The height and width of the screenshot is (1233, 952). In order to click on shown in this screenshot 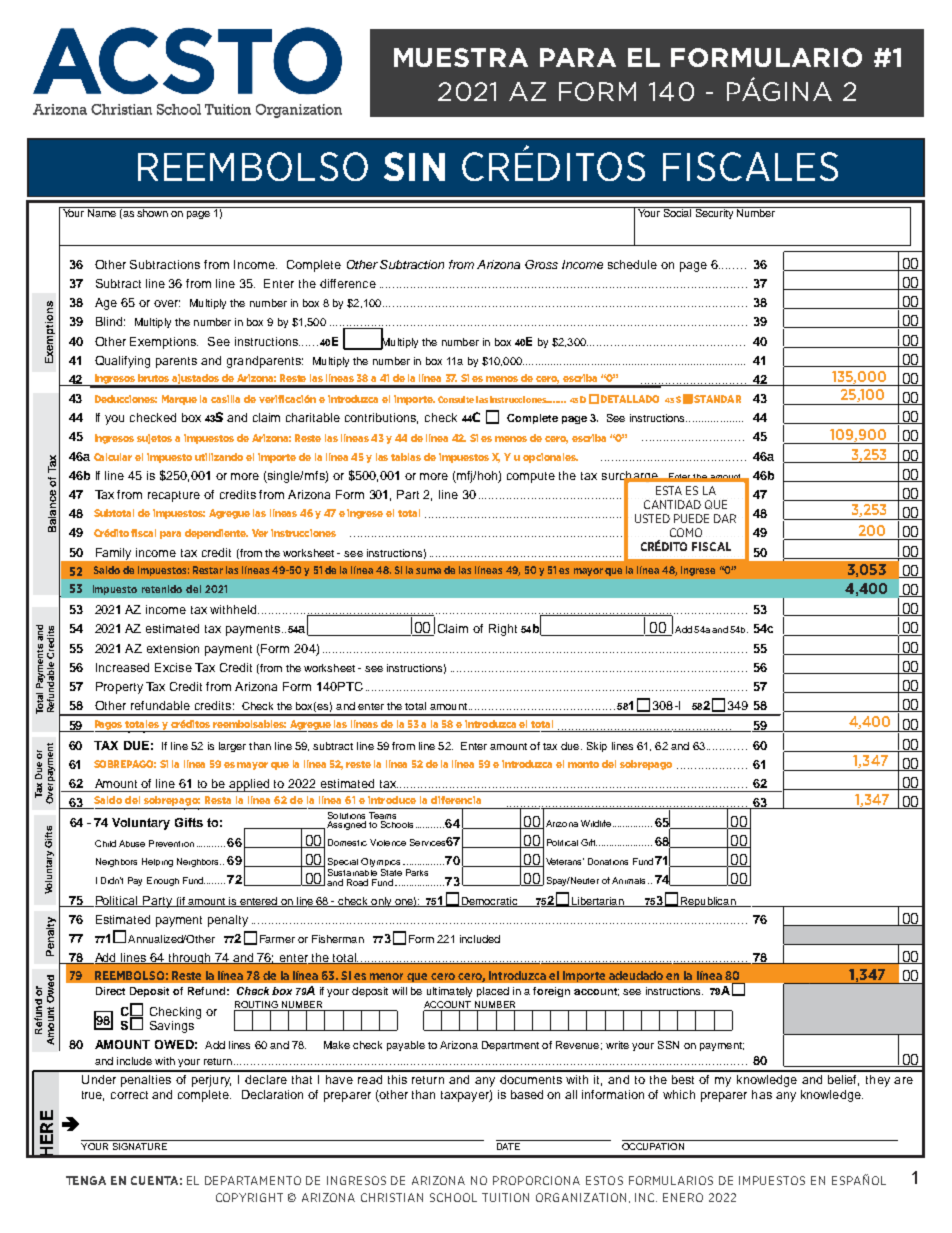, I will do `click(152, 212)`.
